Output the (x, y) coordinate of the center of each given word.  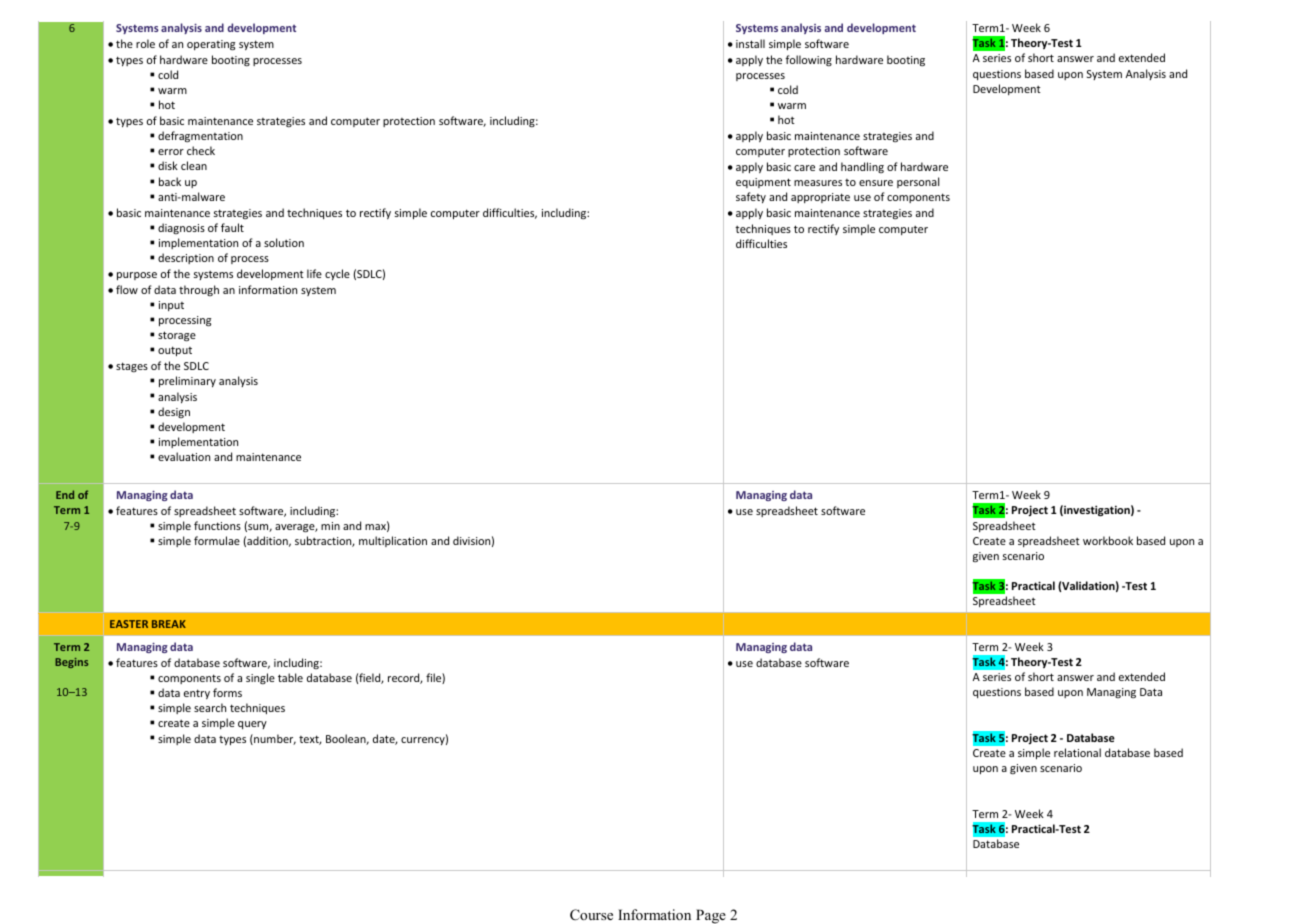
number (274, 739)
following (809, 60)
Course (591, 915)
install (750, 43)
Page (711, 916)
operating (211, 45)
